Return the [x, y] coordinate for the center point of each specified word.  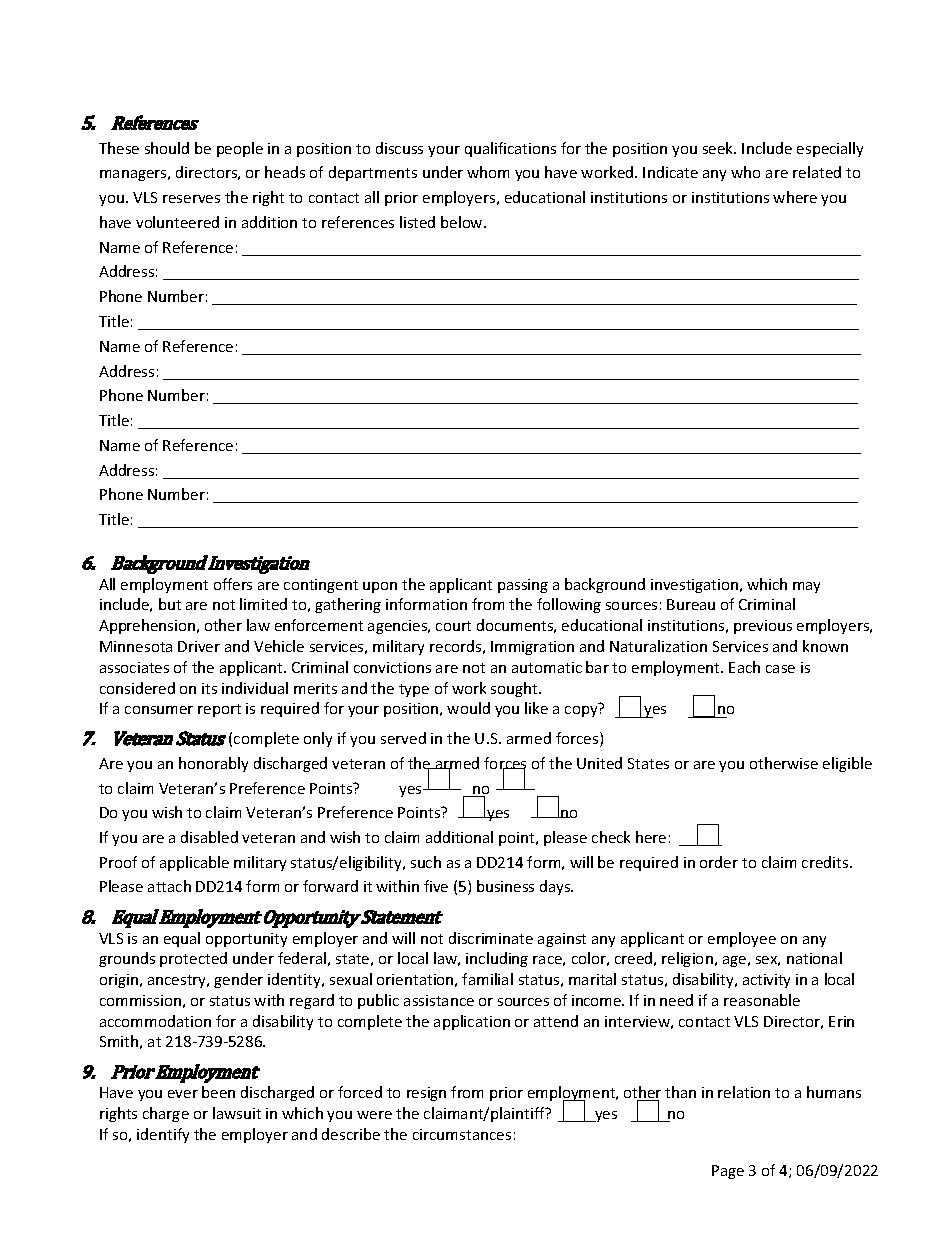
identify [163, 1135]
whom [488, 172]
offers [233, 584]
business [505, 886]
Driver [199, 646]
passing [523, 586]
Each [744, 667]
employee [742, 939]
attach [169, 886]
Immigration [532, 648]
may [806, 587]
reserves [191, 199]
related [817, 172]
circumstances [462, 1134]
